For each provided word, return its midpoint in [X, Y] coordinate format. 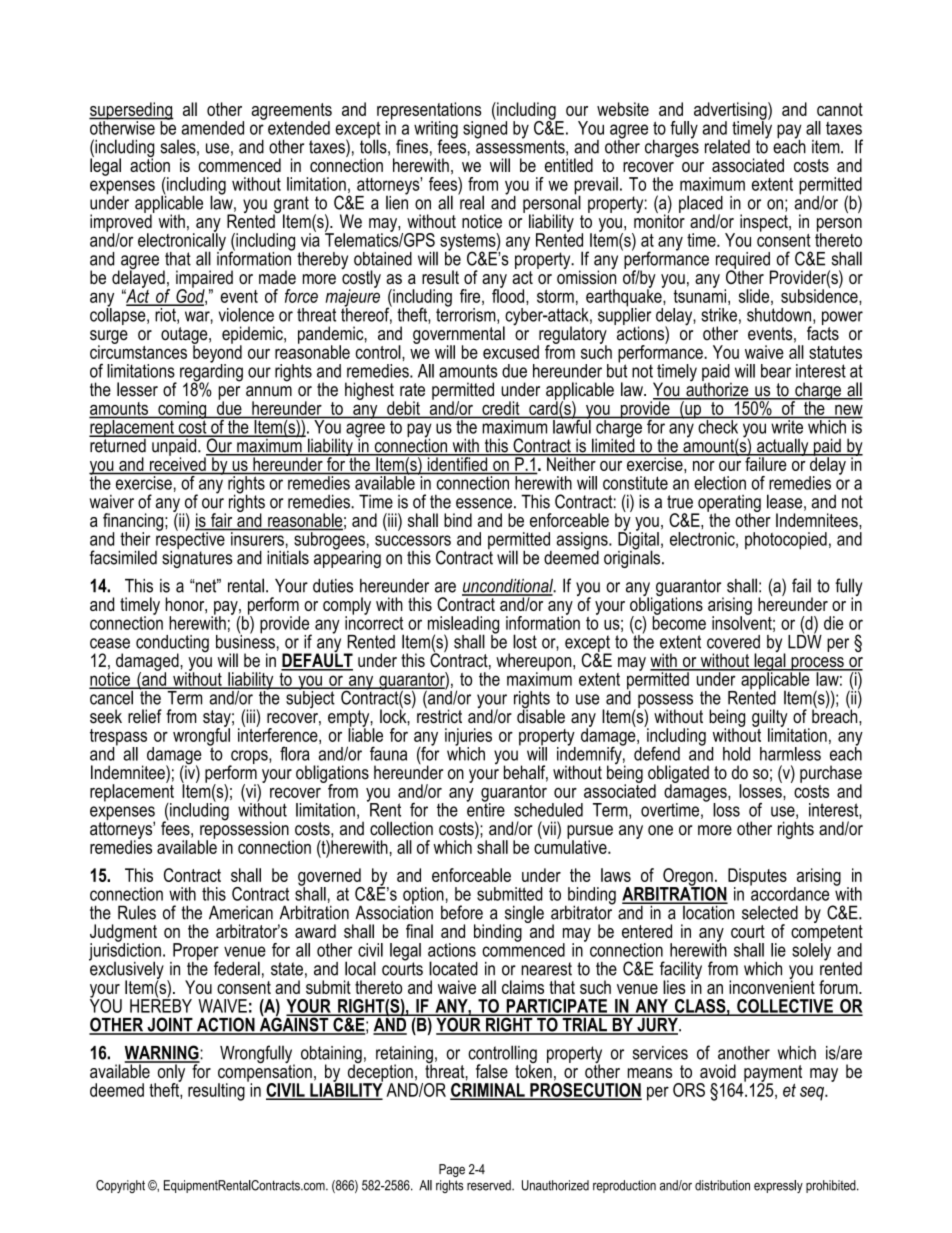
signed [485, 129]
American [241, 912]
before [462, 912]
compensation [265, 1073]
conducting [172, 645]
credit [500, 408]
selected [770, 912]
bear [776, 371]
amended [213, 128]
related [727, 146]
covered [733, 642]
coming [182, 411]
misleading [463, 626]
